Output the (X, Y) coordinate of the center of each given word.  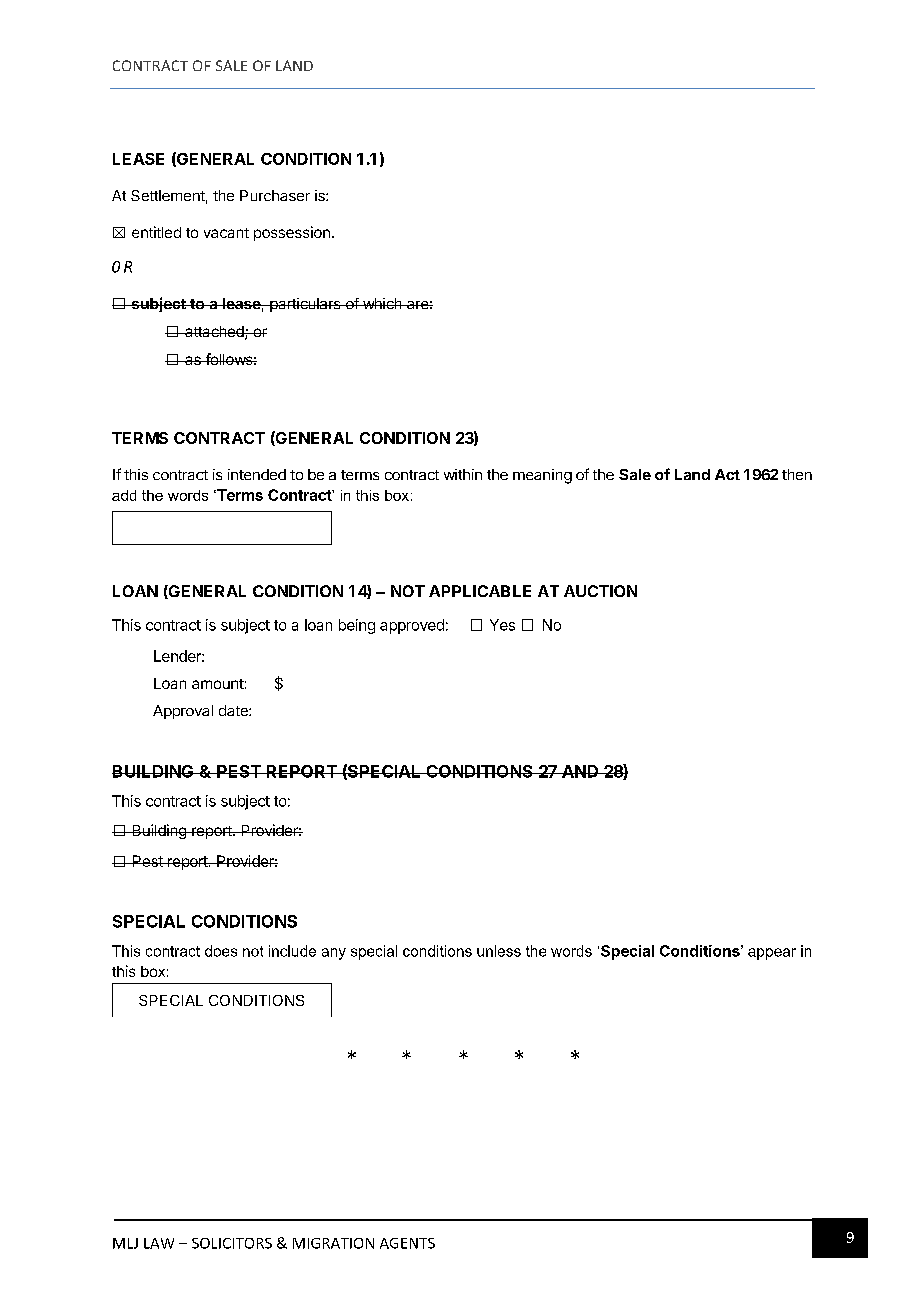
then (797, 474)
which (382, 303)
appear (772, 954)
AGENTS (407, 1243)
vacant (226, 233)
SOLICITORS (232, 1243)
